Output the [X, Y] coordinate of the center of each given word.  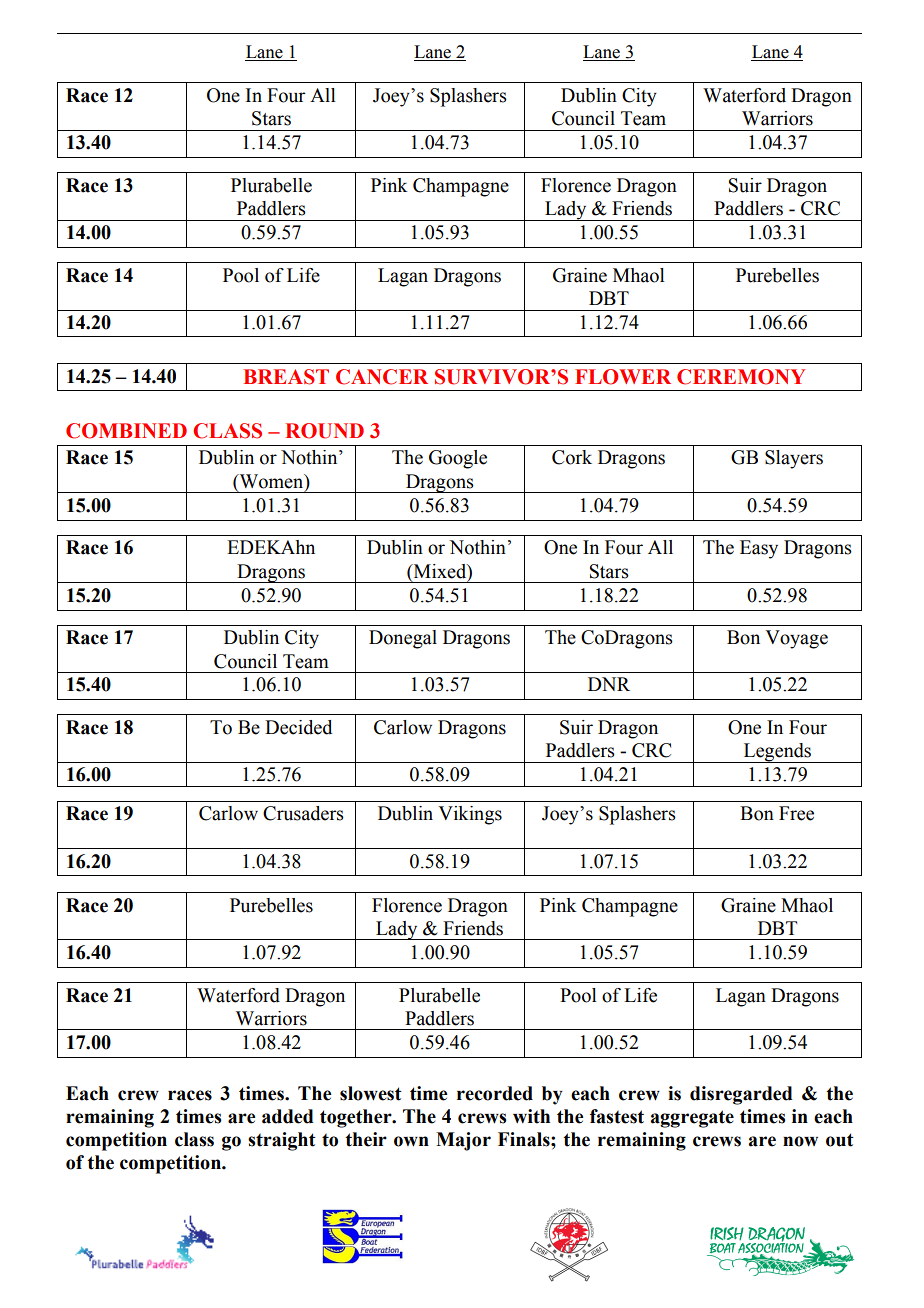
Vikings [470, 815]
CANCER [382, 377]
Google [458, 459]
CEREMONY [741, 377]
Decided [298, 727]
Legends [777, 753]
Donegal [403, 639]
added [288, 1116]
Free [796, 813]
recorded [495, 1093]
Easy [759, 549]
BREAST [286, 377]
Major [463, 1141]
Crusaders [303, 813]
